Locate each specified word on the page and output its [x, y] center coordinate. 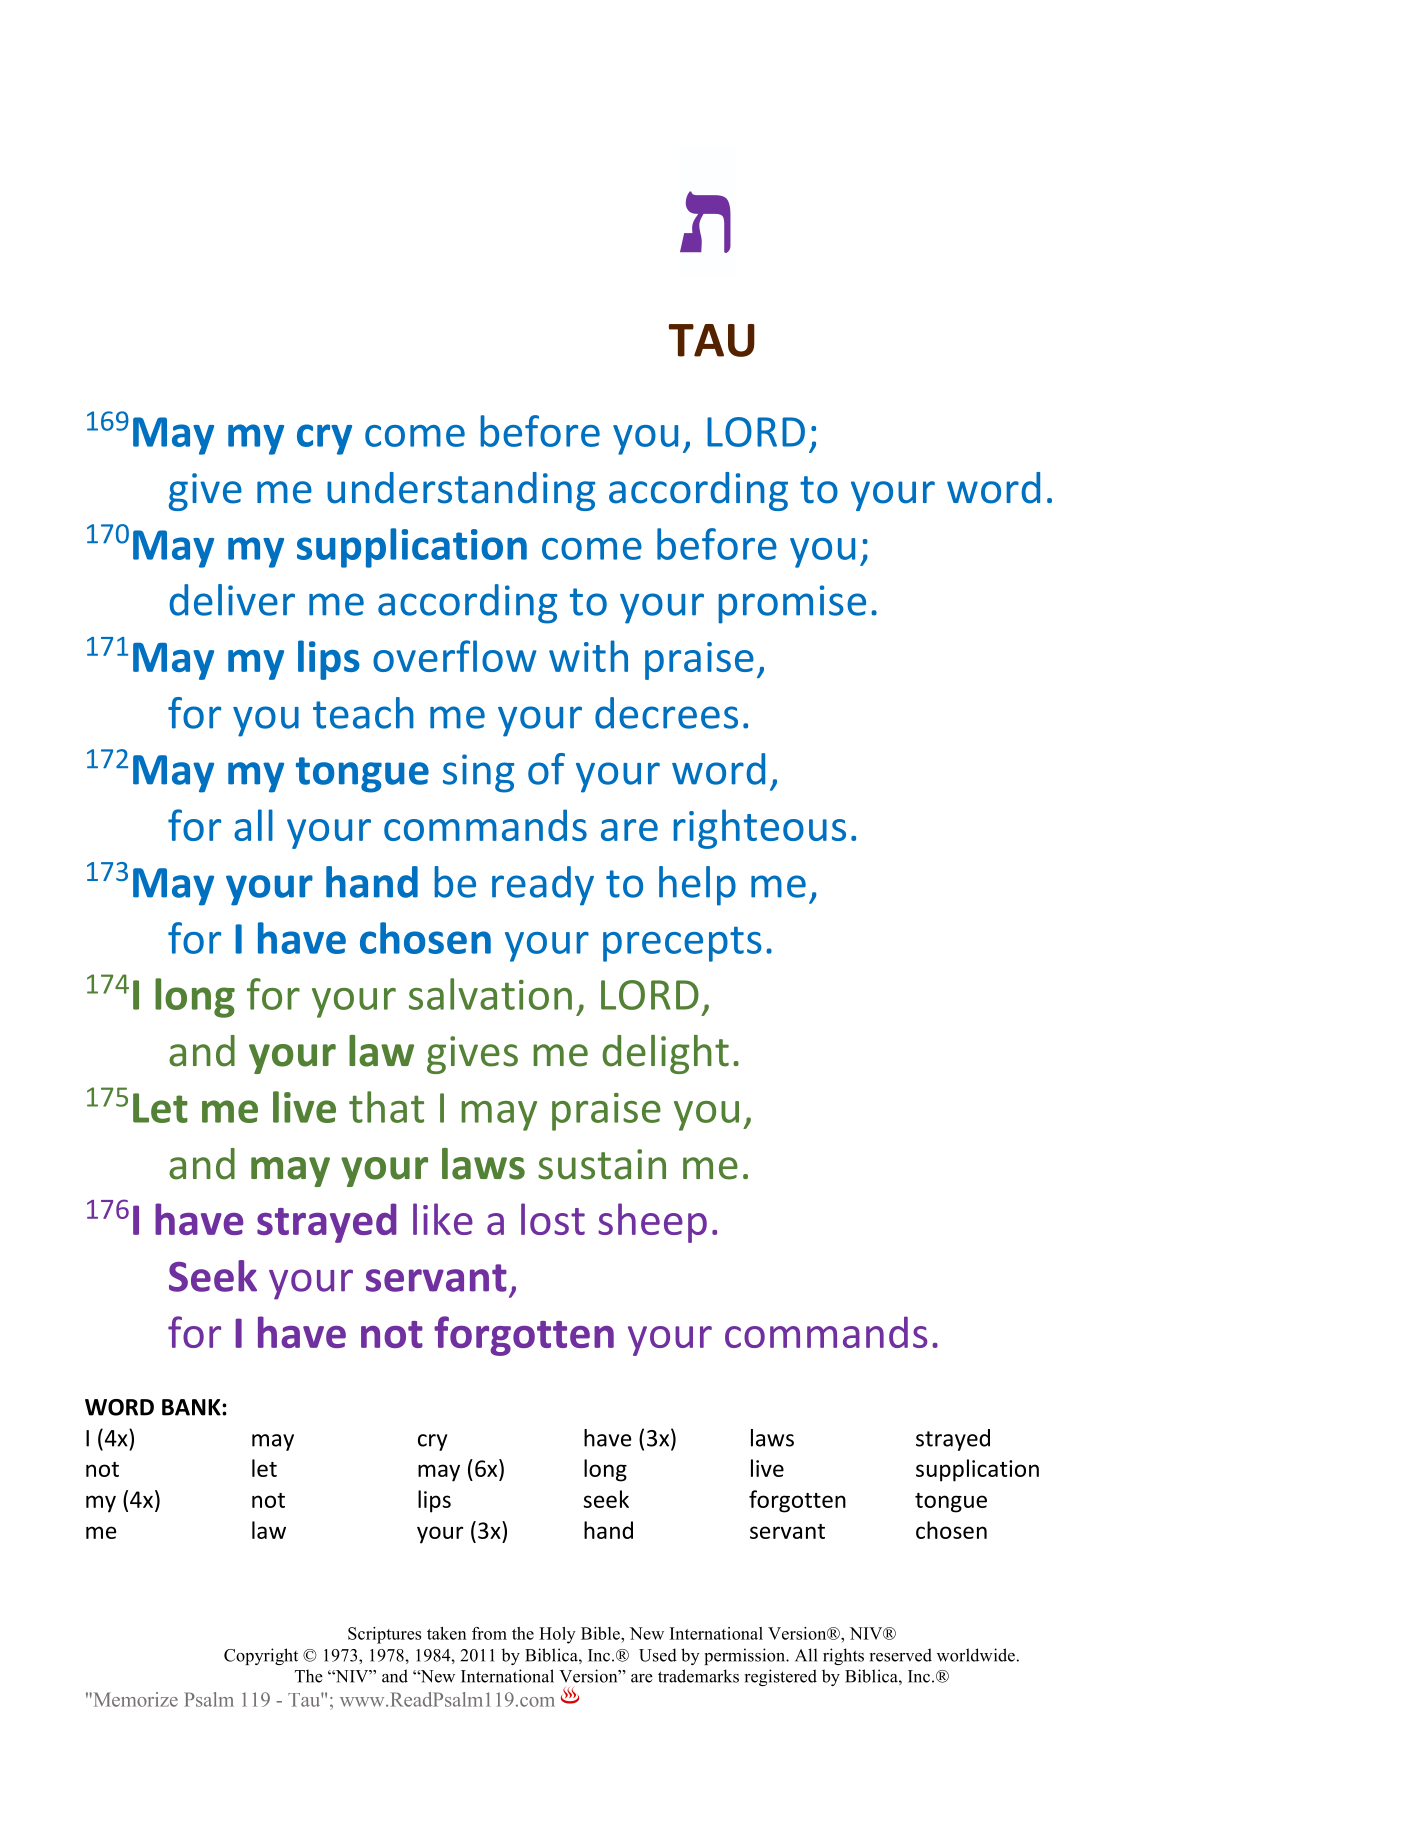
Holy [557, 1635]
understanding [461, 491]
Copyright [261, 1656]
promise [792, 604]
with [588, 656]
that [386, 1107]
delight [665, 1054]
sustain [602, 1164]
